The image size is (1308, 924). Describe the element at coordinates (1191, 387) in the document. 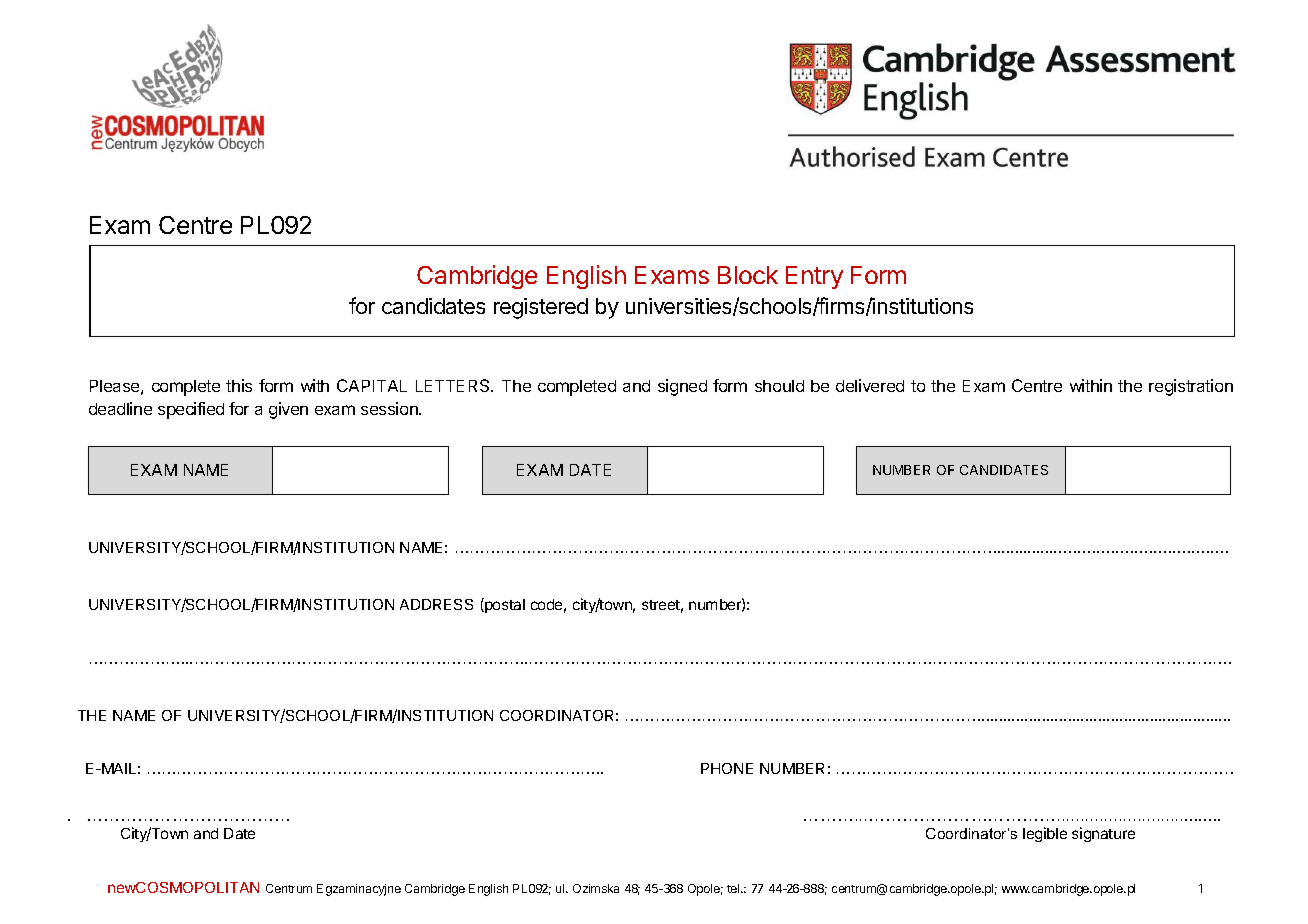

I see `registration` at that location.
